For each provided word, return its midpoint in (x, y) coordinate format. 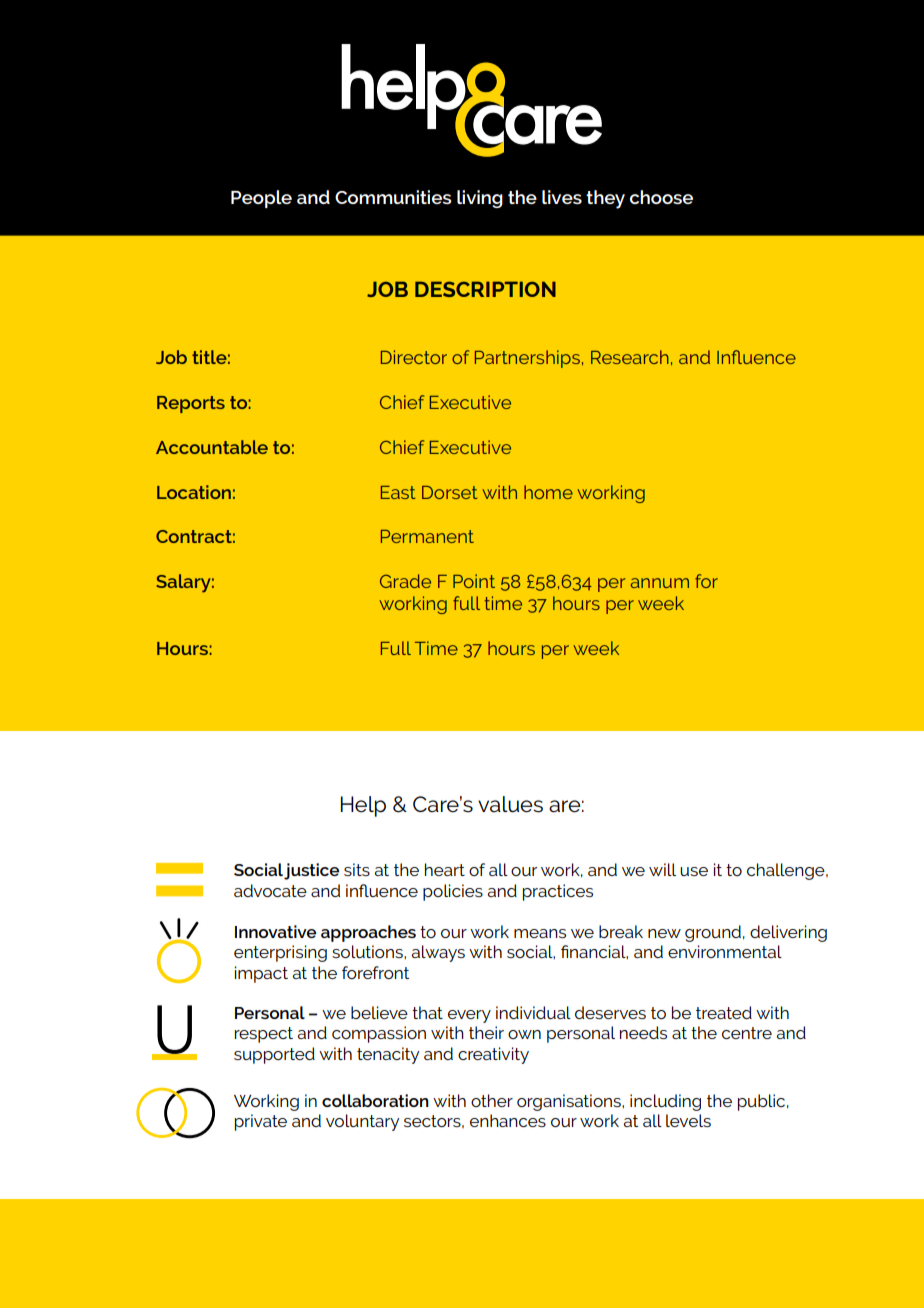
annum (660, 583)
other (492, 1100)
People (261, 199)
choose (661, 197)
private (261, 1122)
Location (194, 492)
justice (311, 871)
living (480, 199)
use (694, 871)
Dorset (450, 492)
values (510, 804)
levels (688, 1120)
